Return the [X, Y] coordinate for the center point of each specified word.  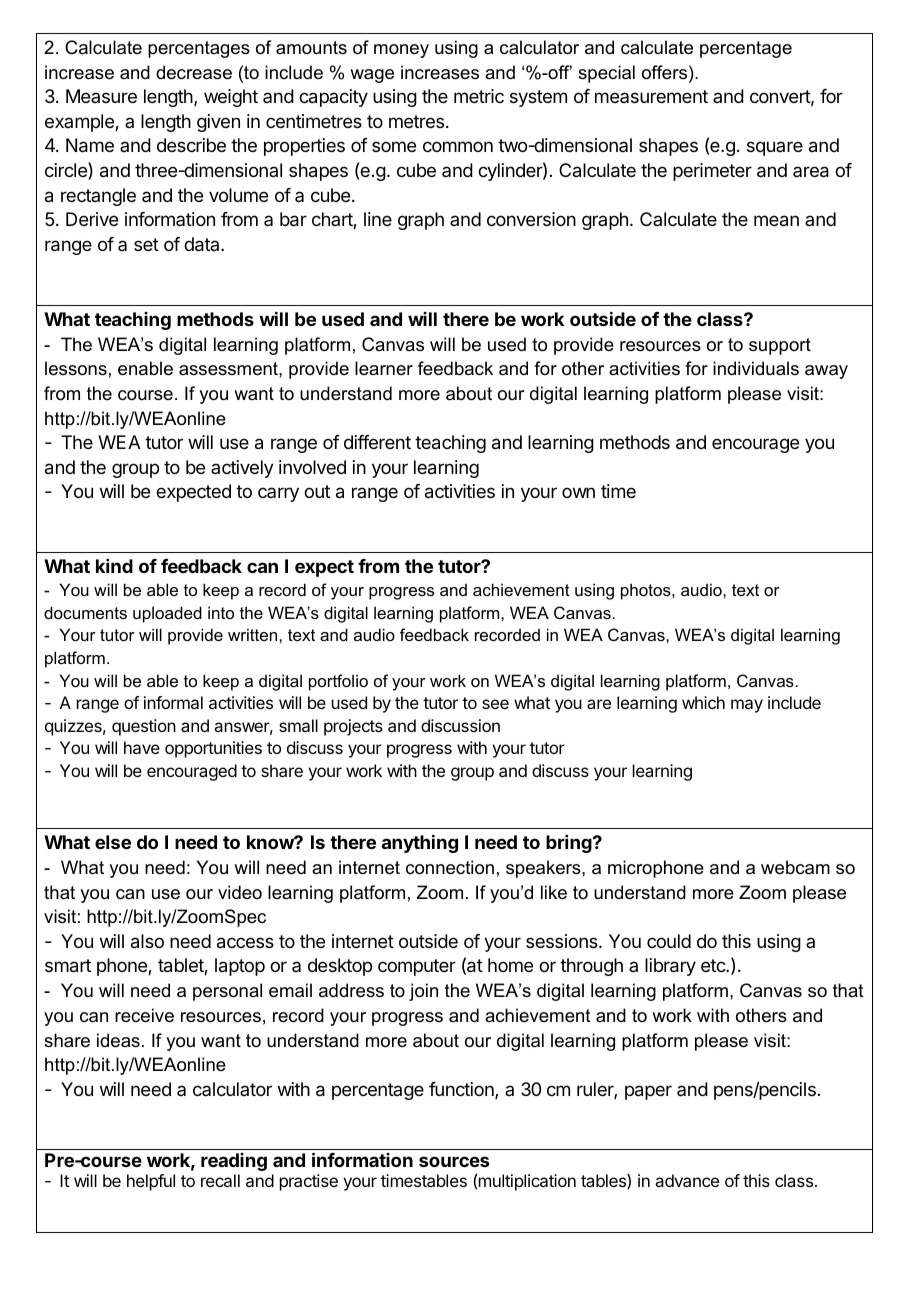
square [775, 148]
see [495, 704]
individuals [756, 368]
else [113, 842]
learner [384, 368]
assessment [229, 369]
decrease [194, 72]
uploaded [167, 614]
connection [450, 867]
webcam [795, 867]
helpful [151, 1182]
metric [479, 96]
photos [647, 591]
